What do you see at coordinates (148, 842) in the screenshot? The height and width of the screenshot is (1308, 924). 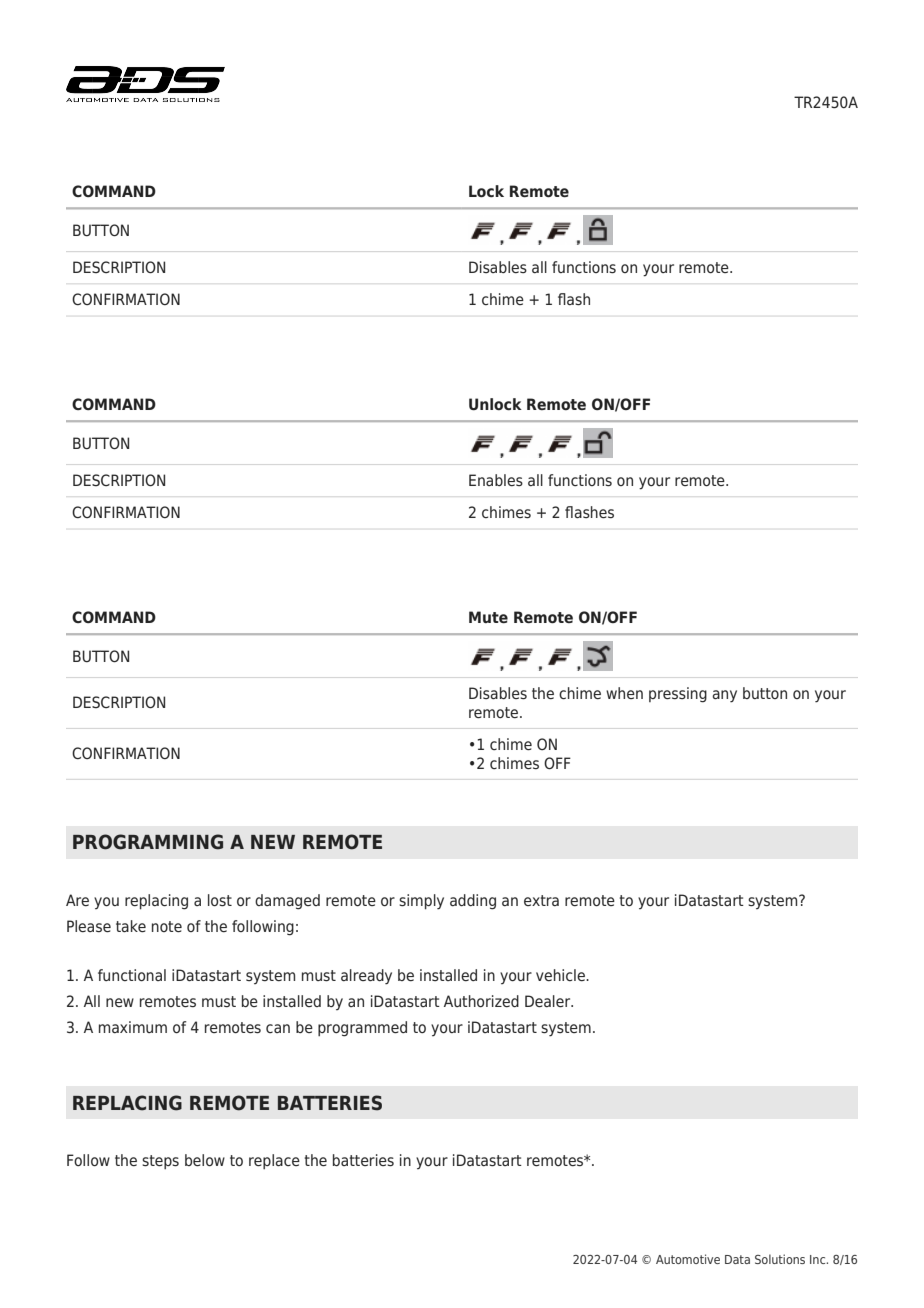 I see `PROGRAMMING` at bounding box center [148, 842].
